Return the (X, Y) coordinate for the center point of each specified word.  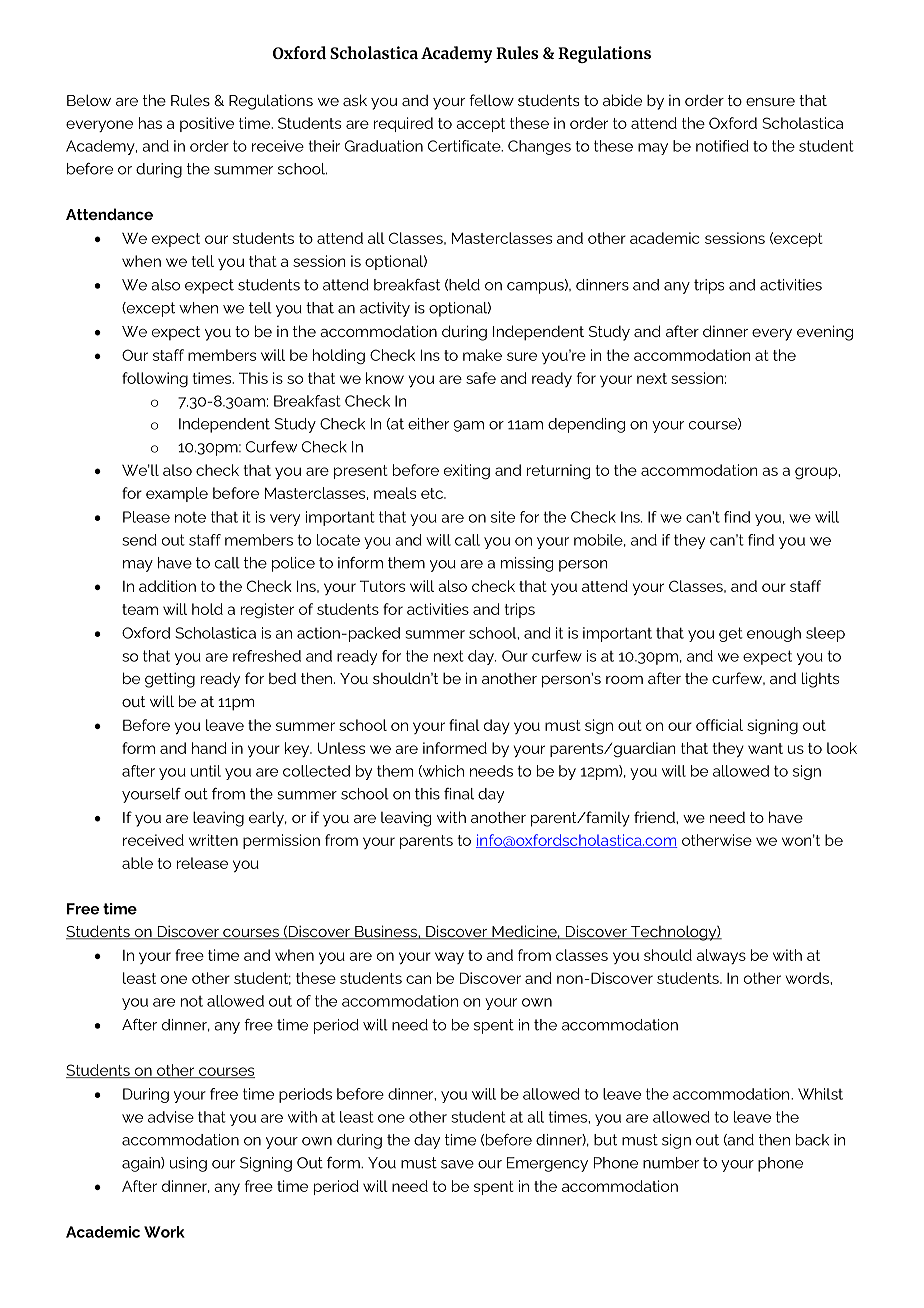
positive (207, 124)
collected (316, 771)
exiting (467, 472)
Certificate (465, 146)
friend (655, 817)
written (213, 840)
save (457, 1164)
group (817, 473)
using (188, 1164)
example (177, 494)
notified (722, 146)
